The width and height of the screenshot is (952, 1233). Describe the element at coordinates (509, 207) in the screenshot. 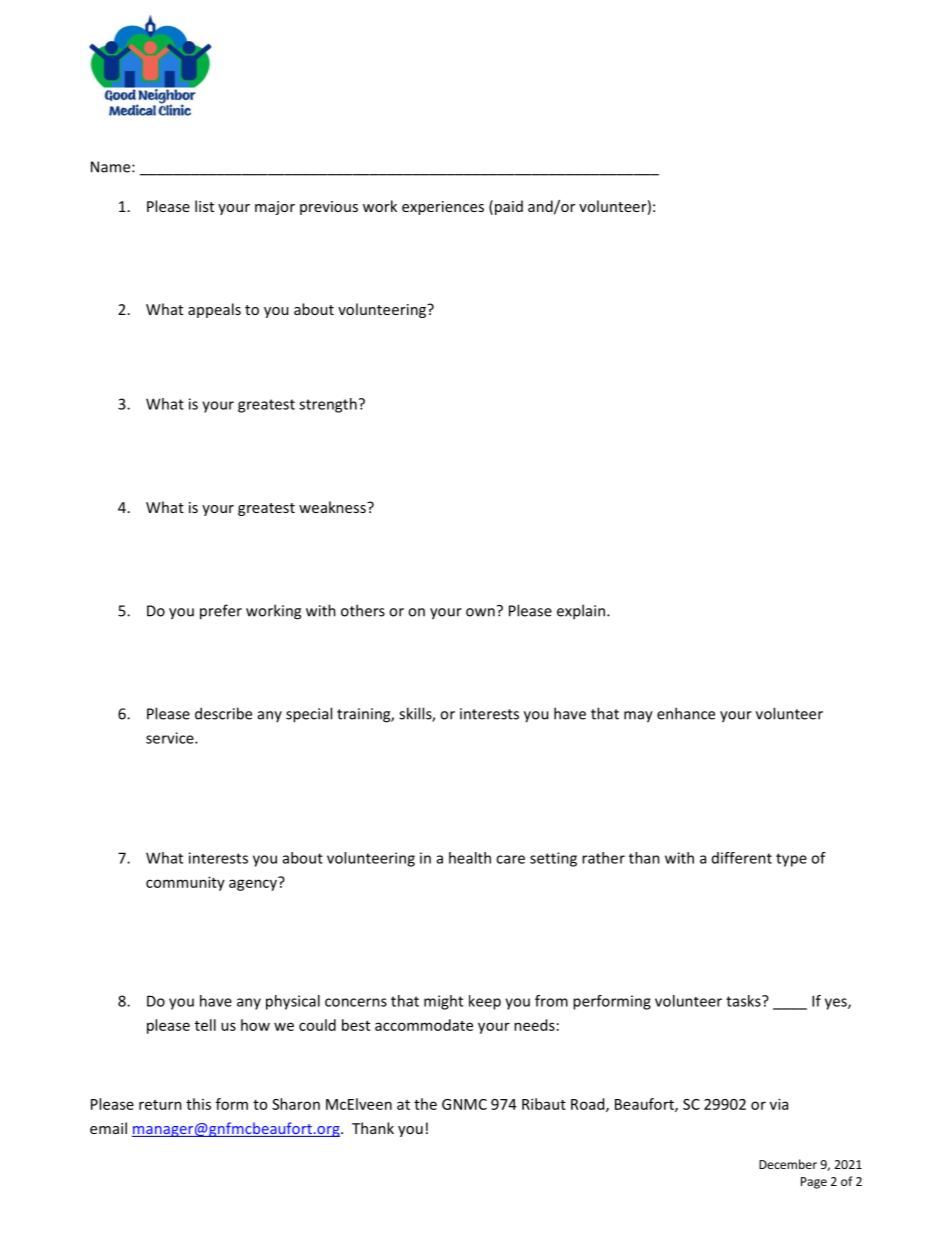

I see `paid` at that location.
